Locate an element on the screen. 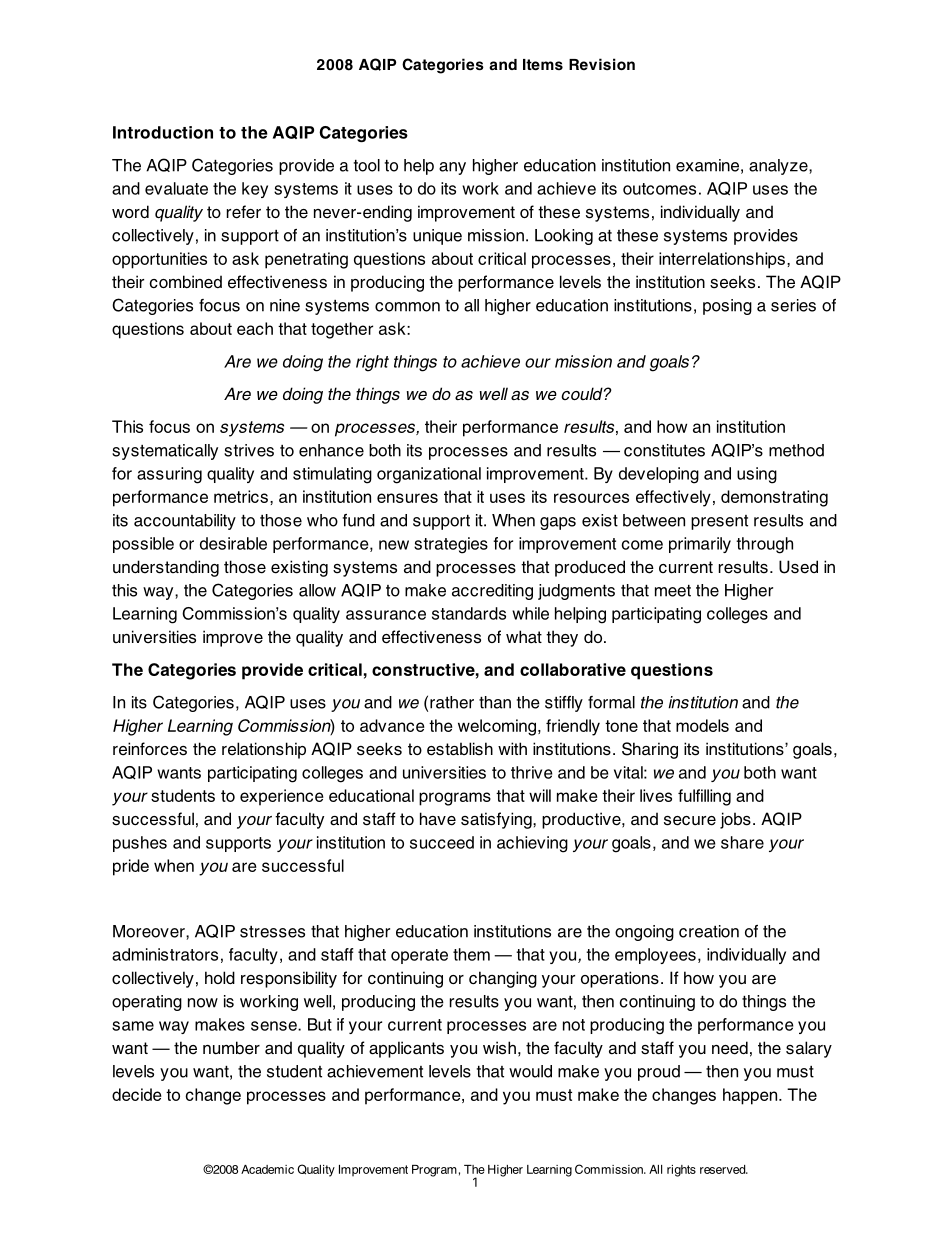  Introduction is located at coordinates (163, 132).
